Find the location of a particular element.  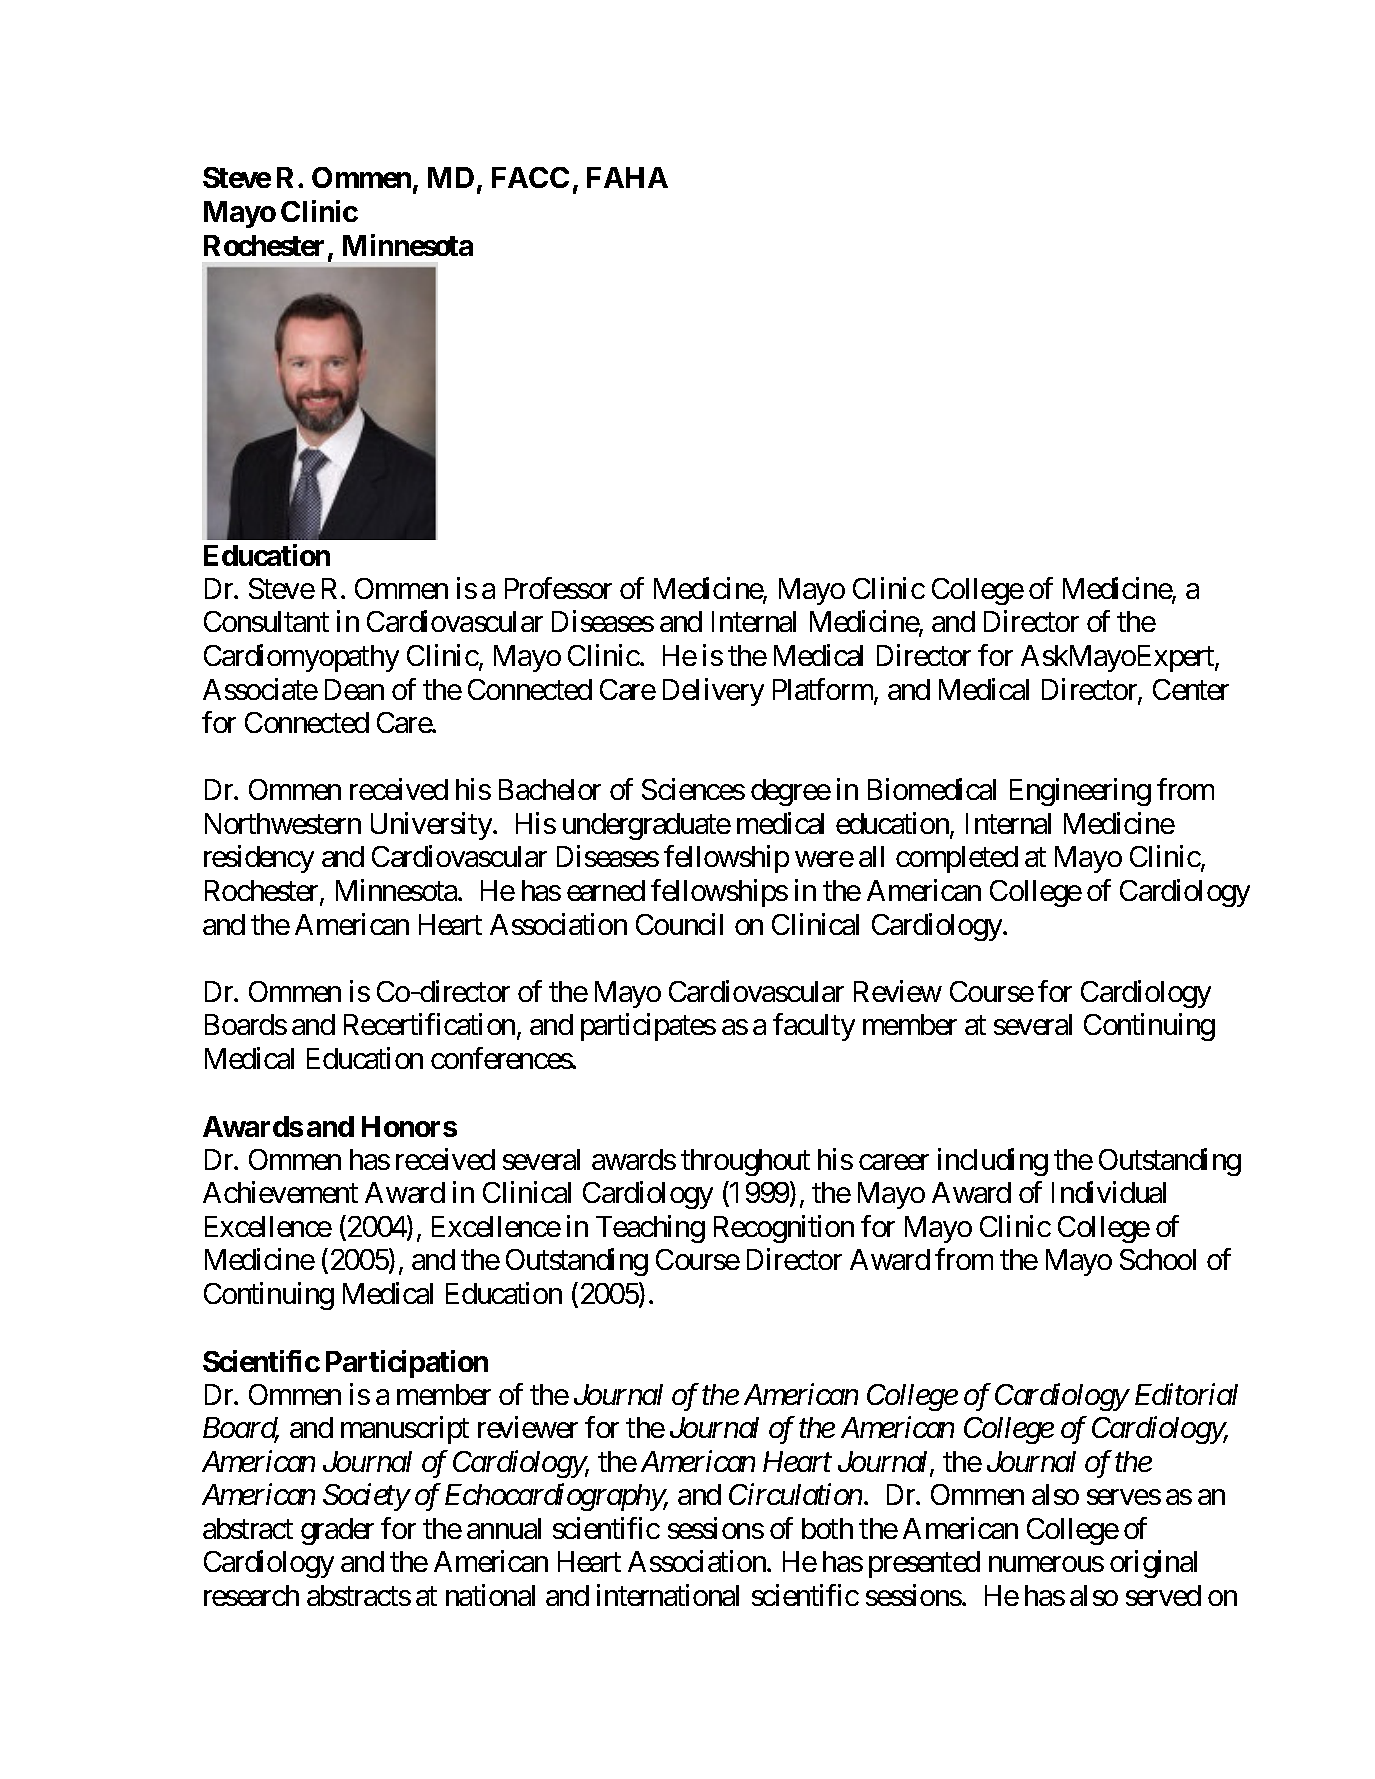

FACC is located at coordinates (530, 177).
